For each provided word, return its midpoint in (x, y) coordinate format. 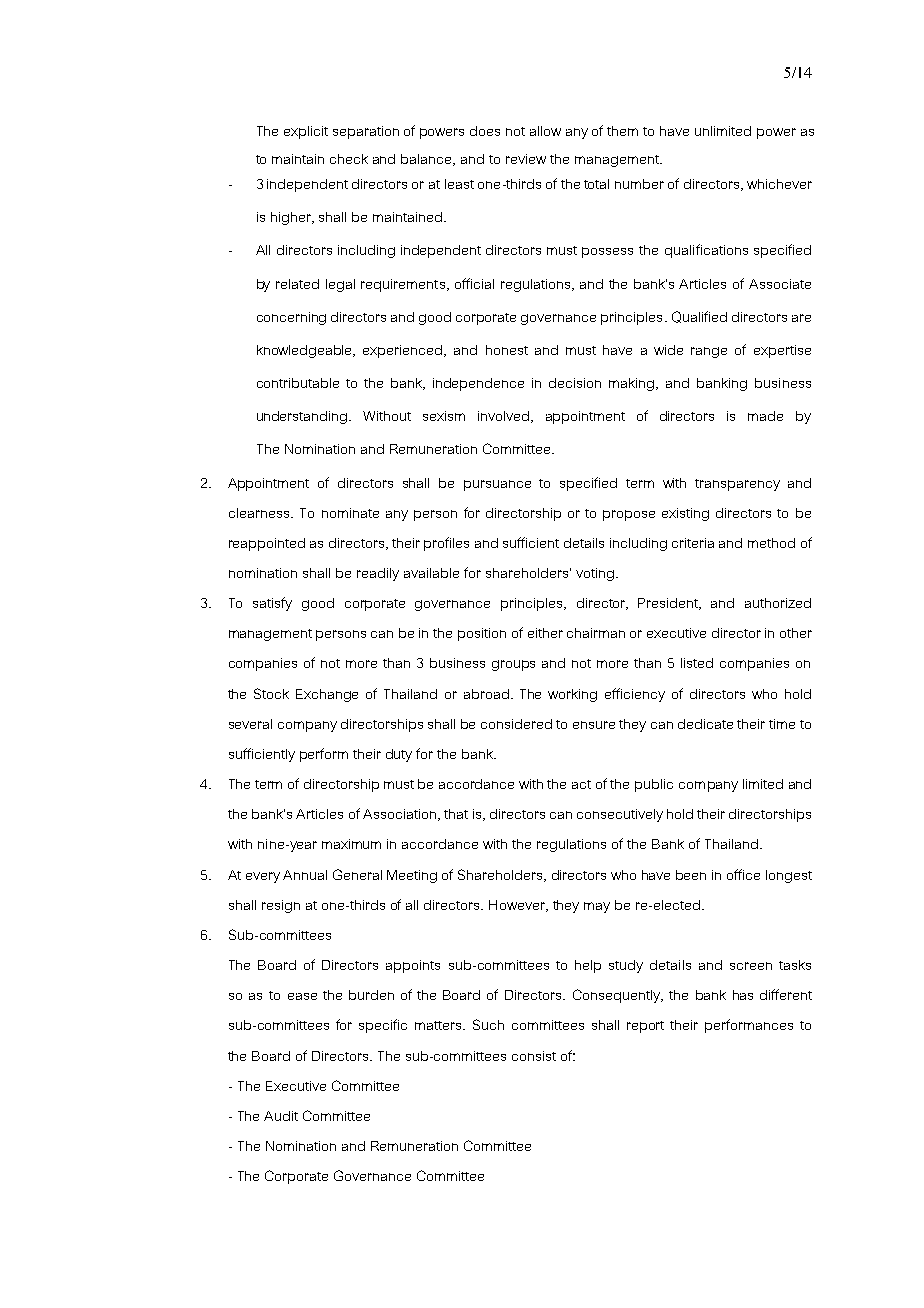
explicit (306, 132)
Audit (281, 1116)
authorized (778, 603)
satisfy (272, 604)
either (545, 633)
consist (534, 1056)
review (526, 159)
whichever (779, 184)
